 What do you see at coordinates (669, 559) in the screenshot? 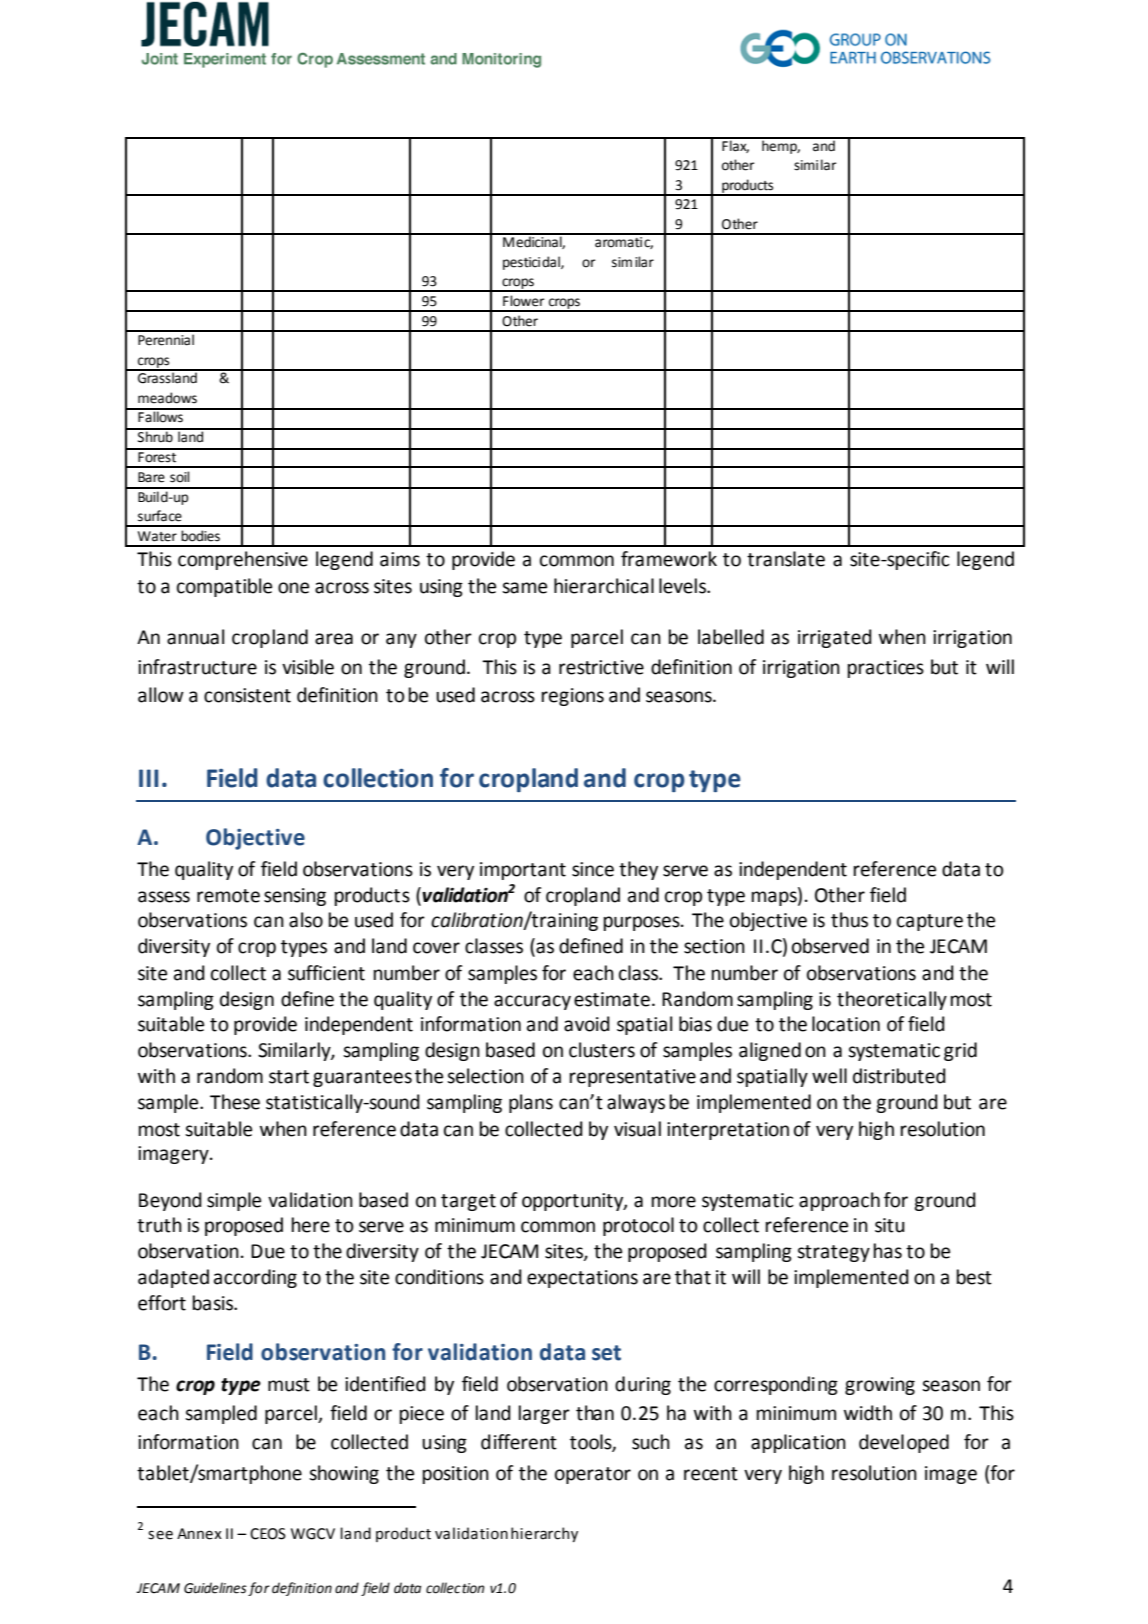
I see `framework` at bounding box center [669, 559].
